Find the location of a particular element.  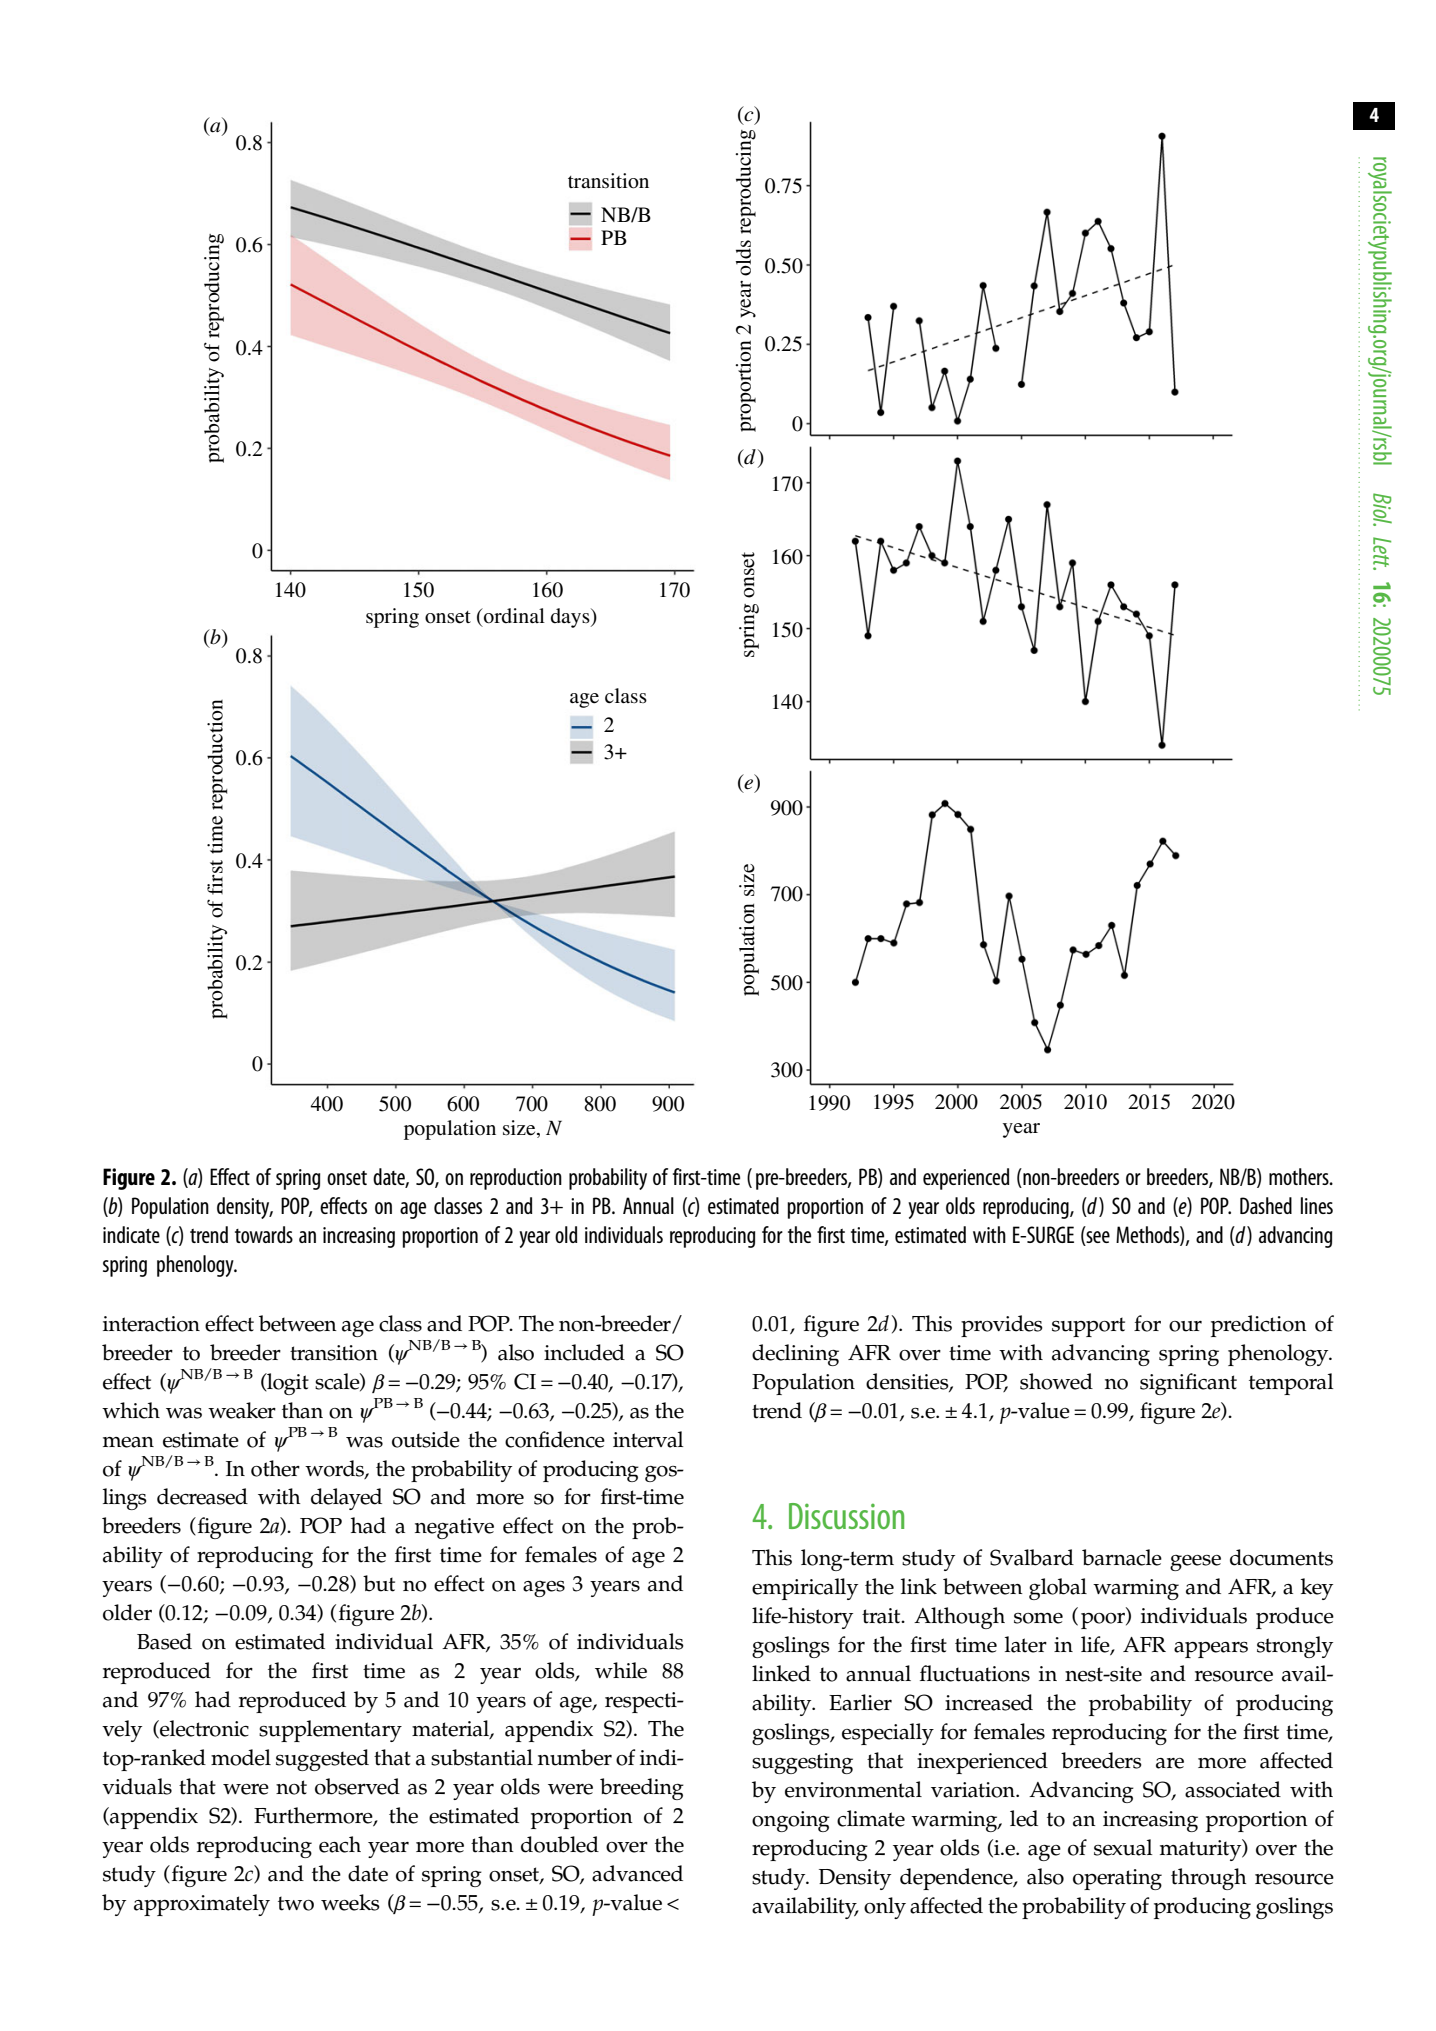

Dashed is located at coordinates (1266, 1205).
